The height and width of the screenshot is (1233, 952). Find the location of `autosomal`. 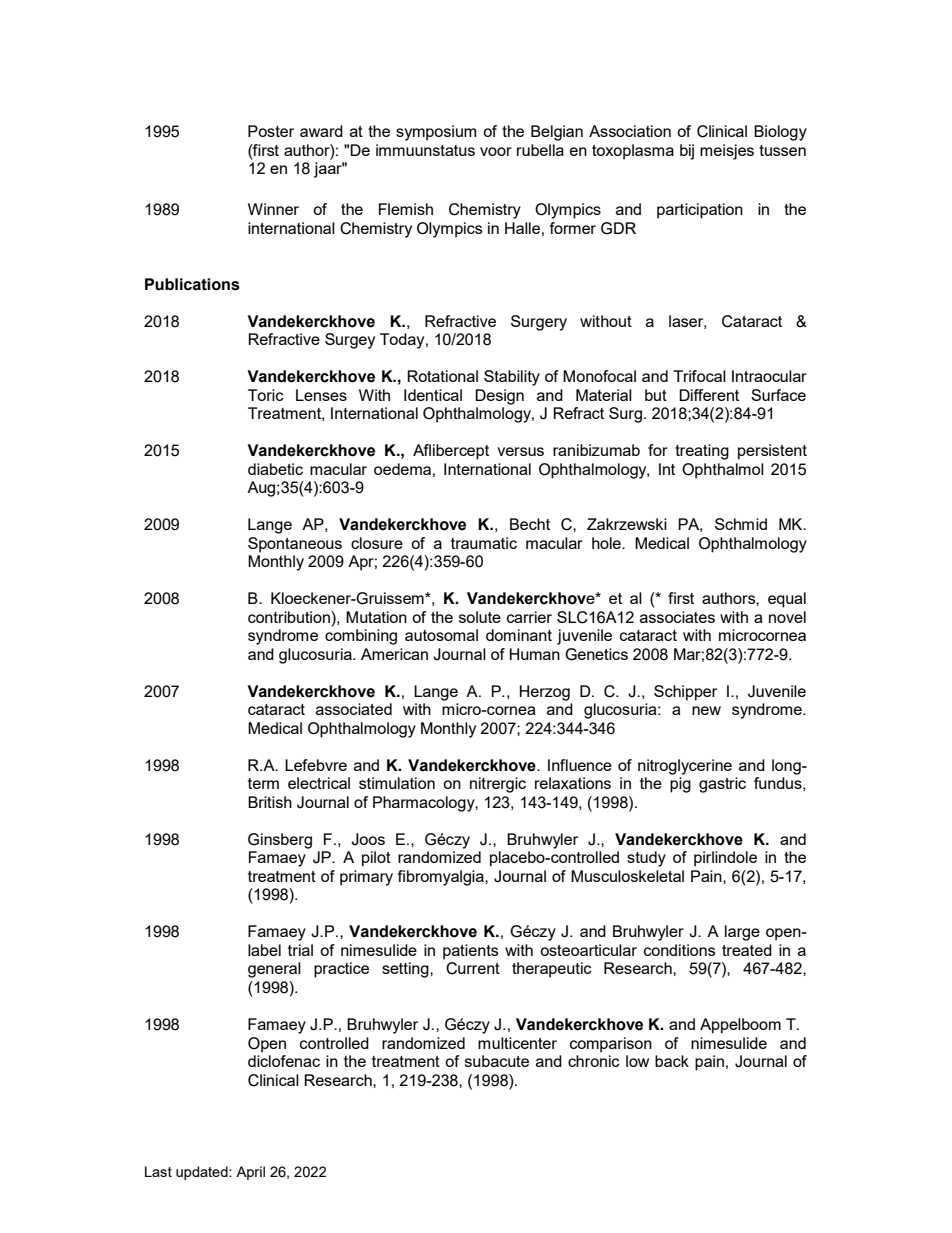

autosomal is located at coordinates (441, 635).
